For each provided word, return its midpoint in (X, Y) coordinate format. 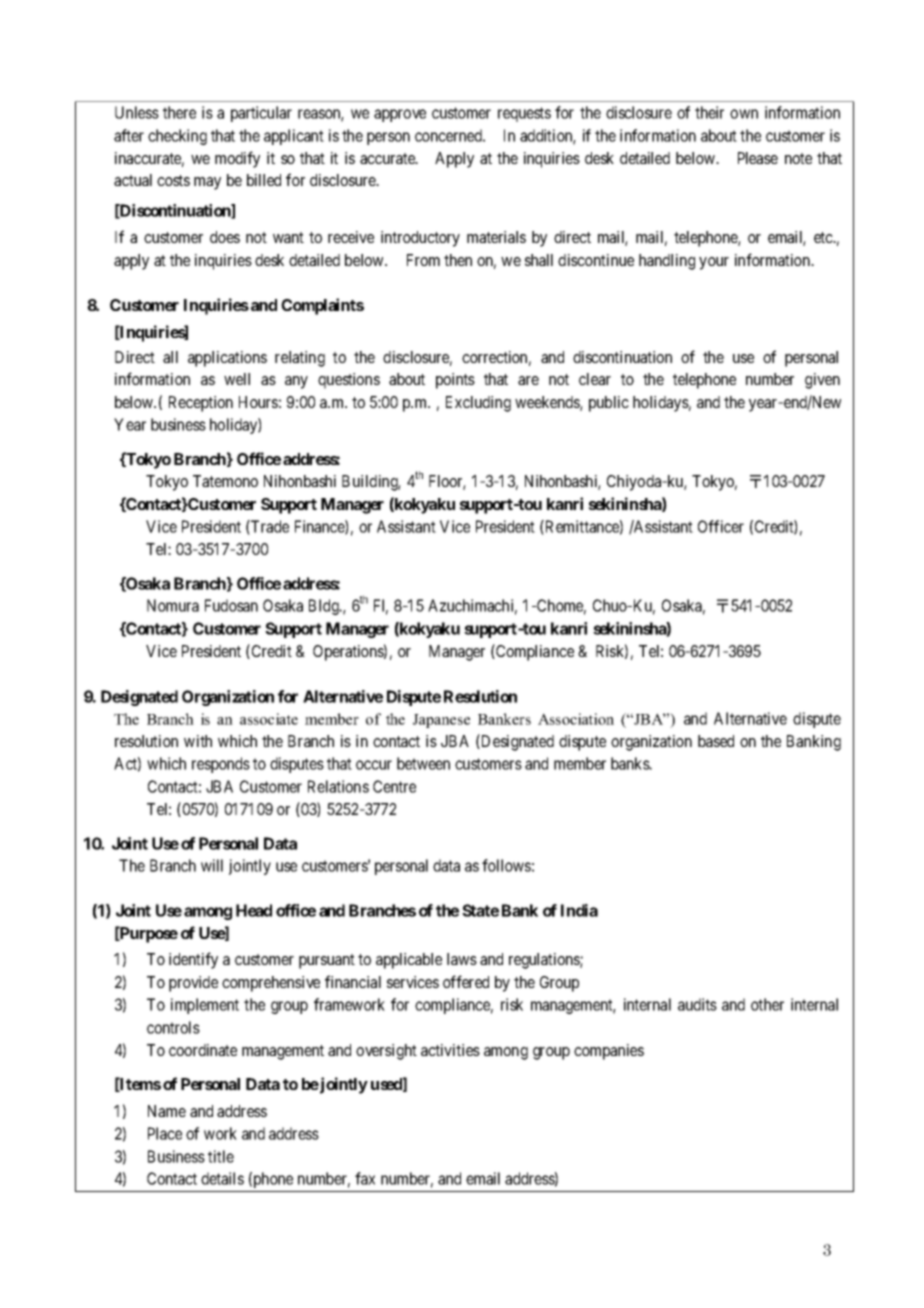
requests (524, 114)
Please (758, 158)
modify (237, 159)
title (221, 1156)
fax (365, 1178)
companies (609, 1052)
